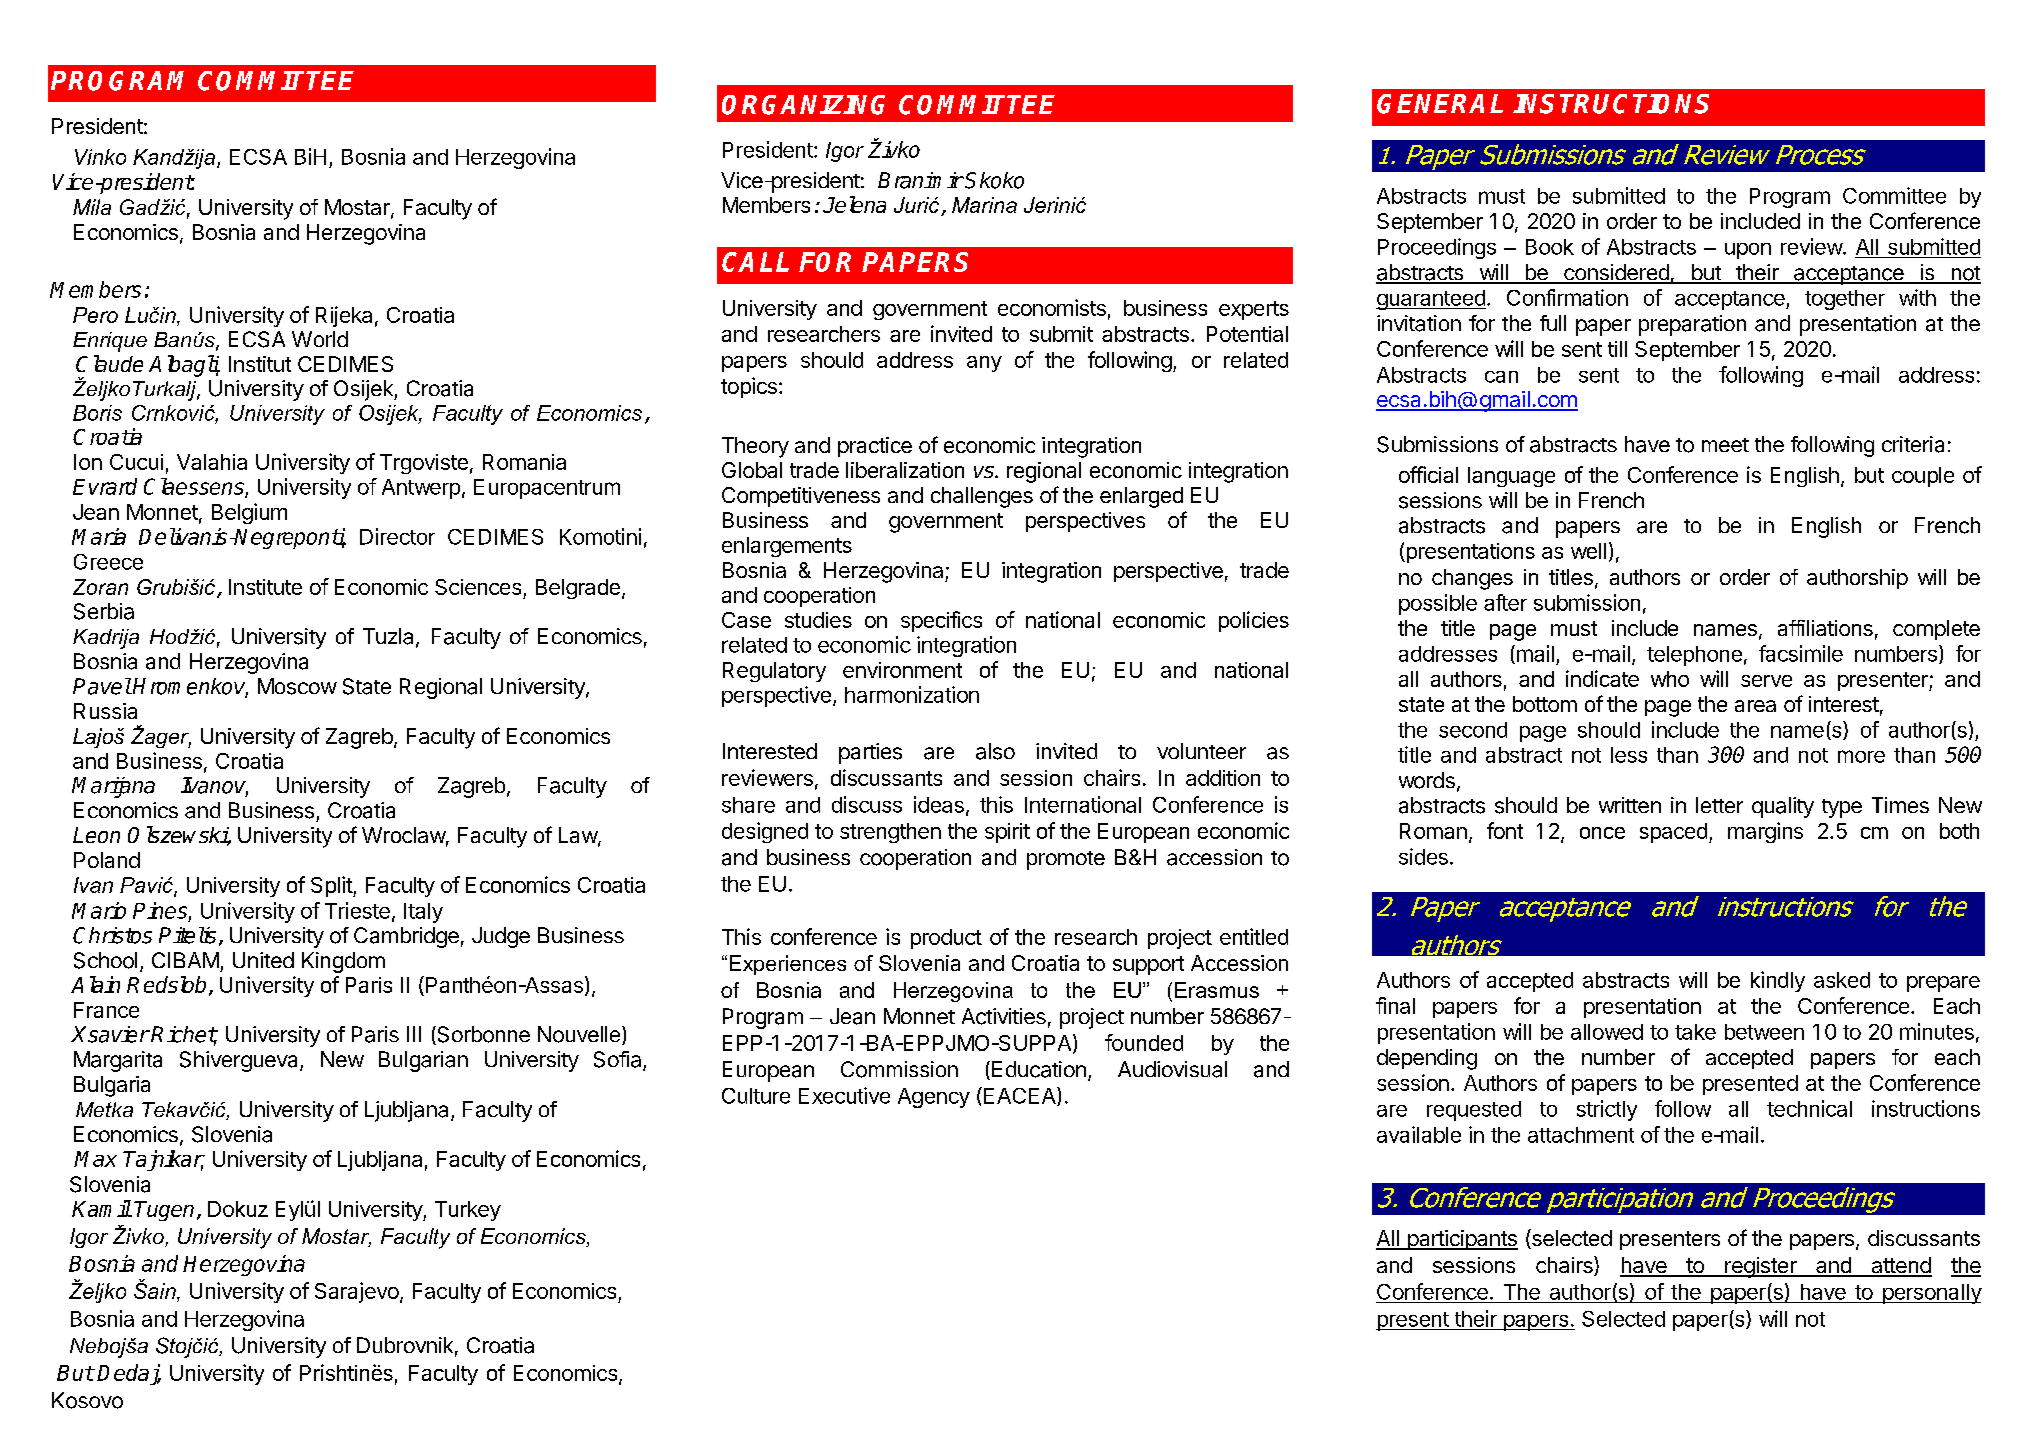 This screenshot has width=2029, height=1434. I want to click on less, so click(1629, 755).
